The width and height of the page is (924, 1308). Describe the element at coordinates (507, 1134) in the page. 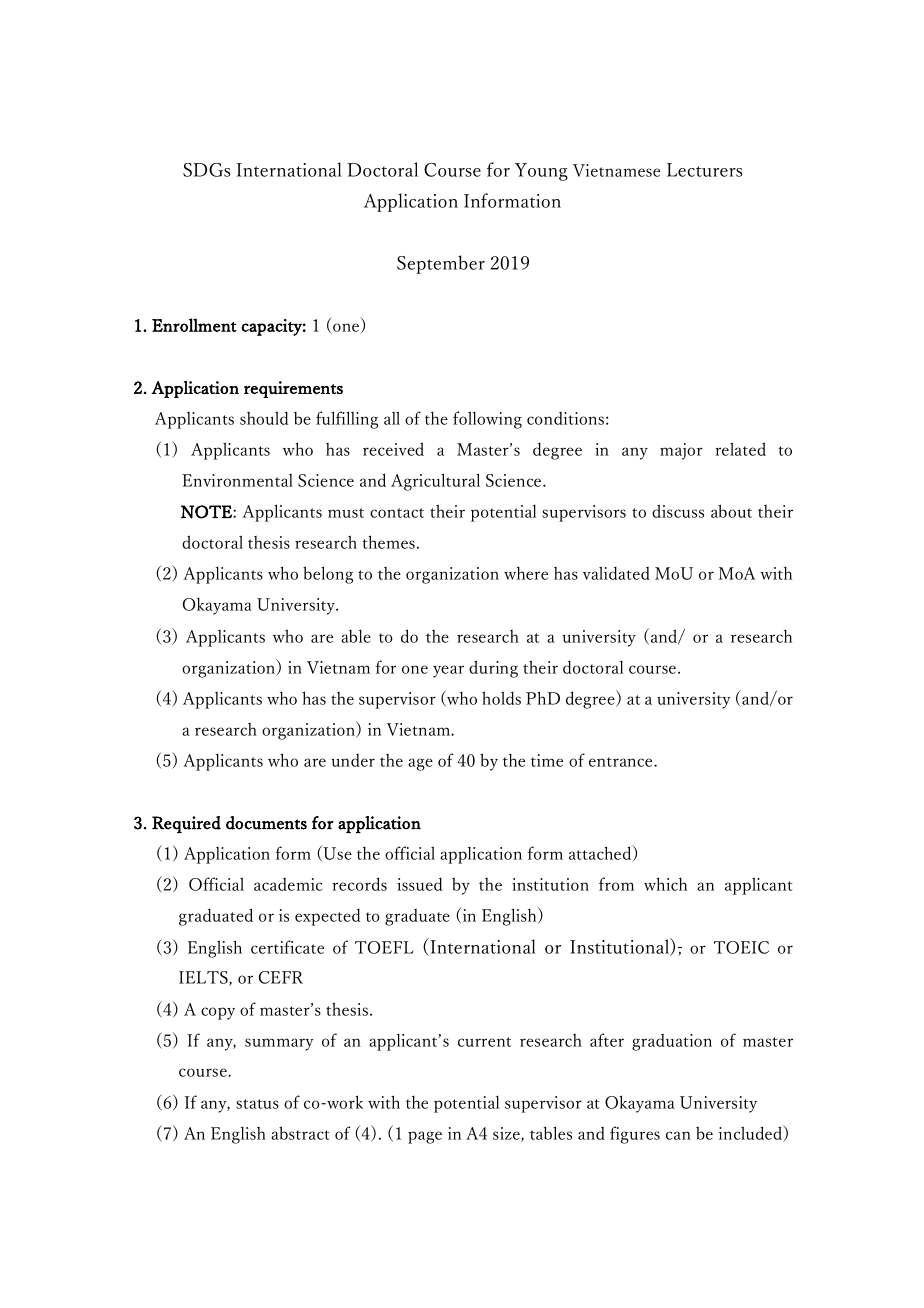

I see `size` at that location.
